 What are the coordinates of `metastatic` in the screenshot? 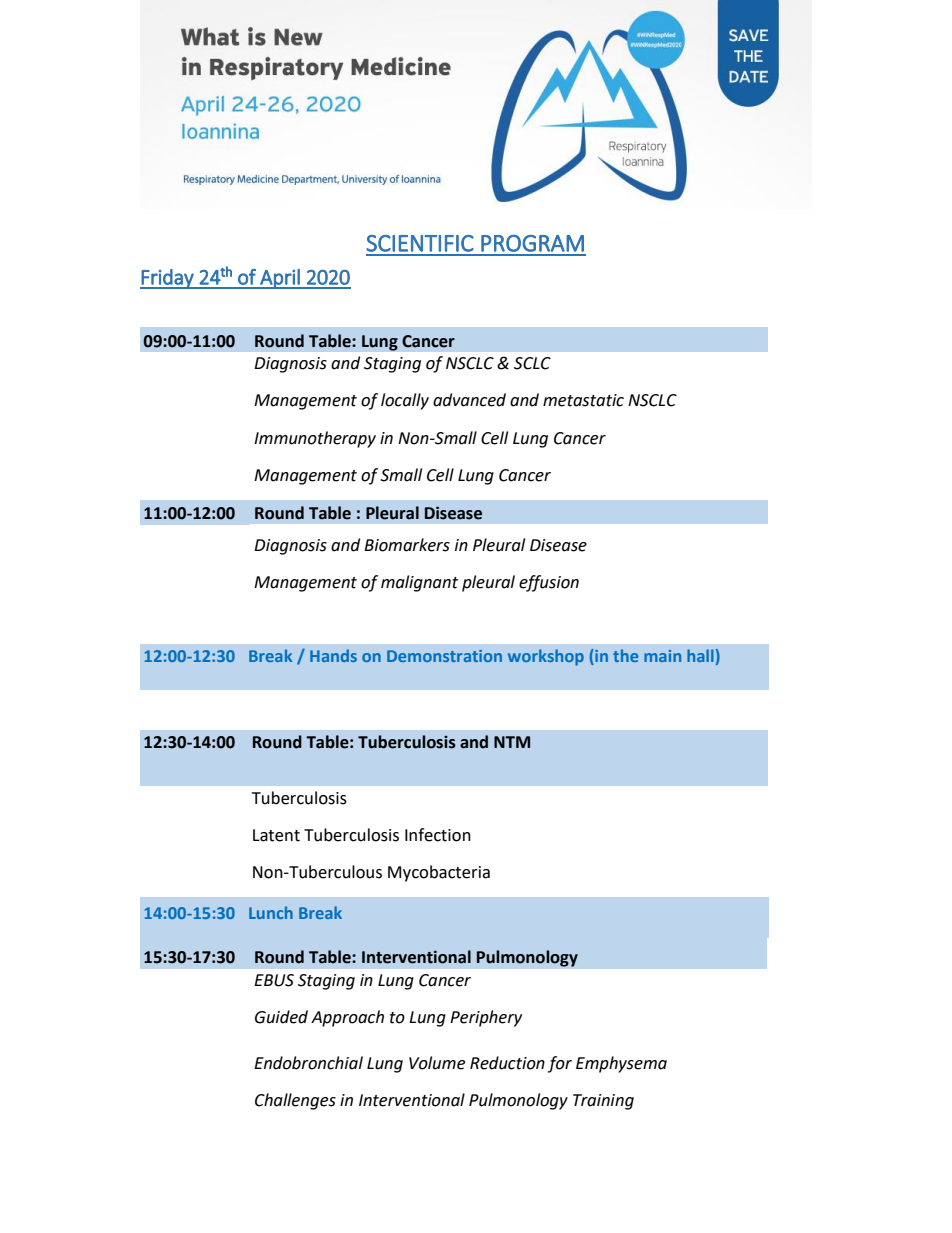 It's located at (583, 400).
